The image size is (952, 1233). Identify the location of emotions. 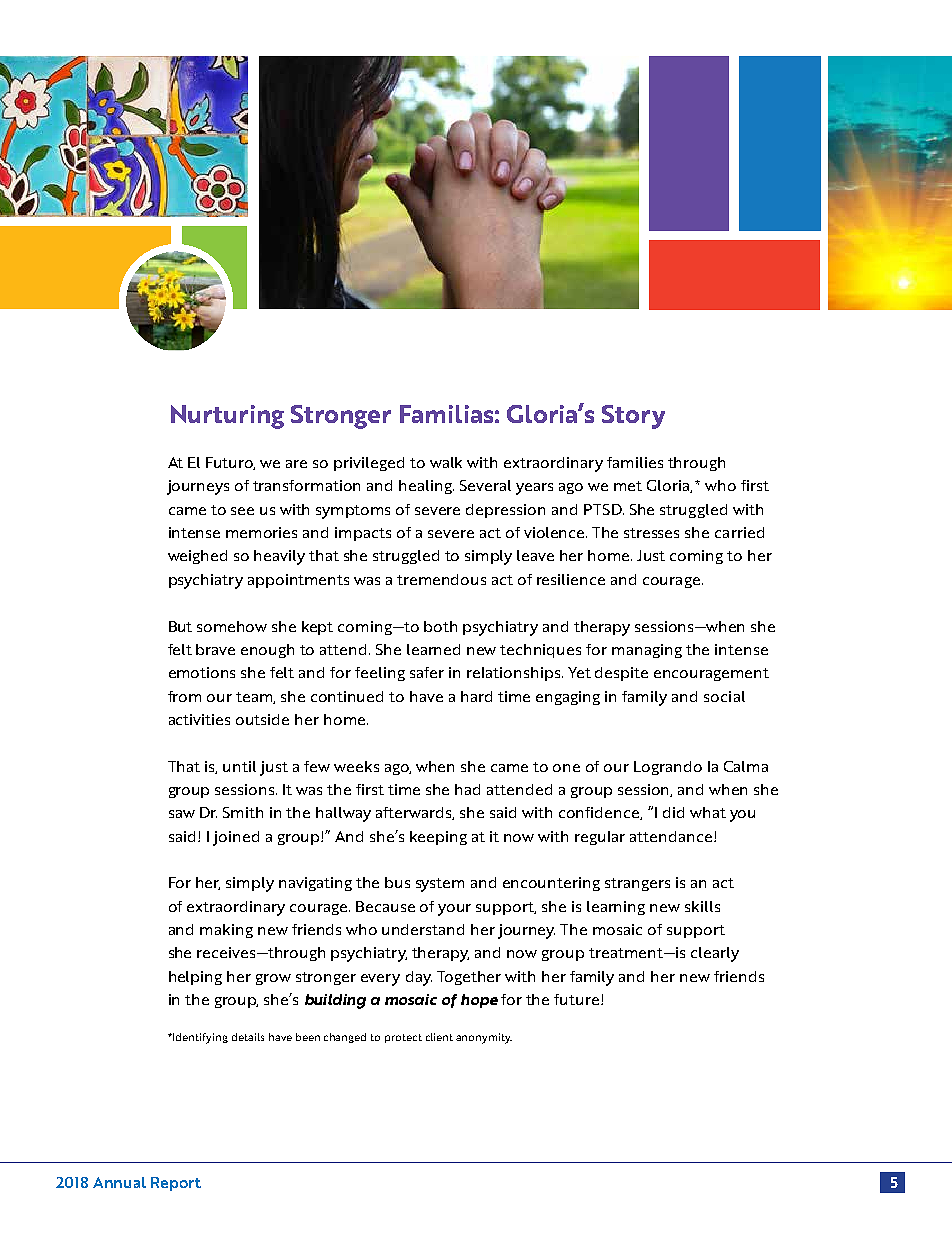
(202, 672).
